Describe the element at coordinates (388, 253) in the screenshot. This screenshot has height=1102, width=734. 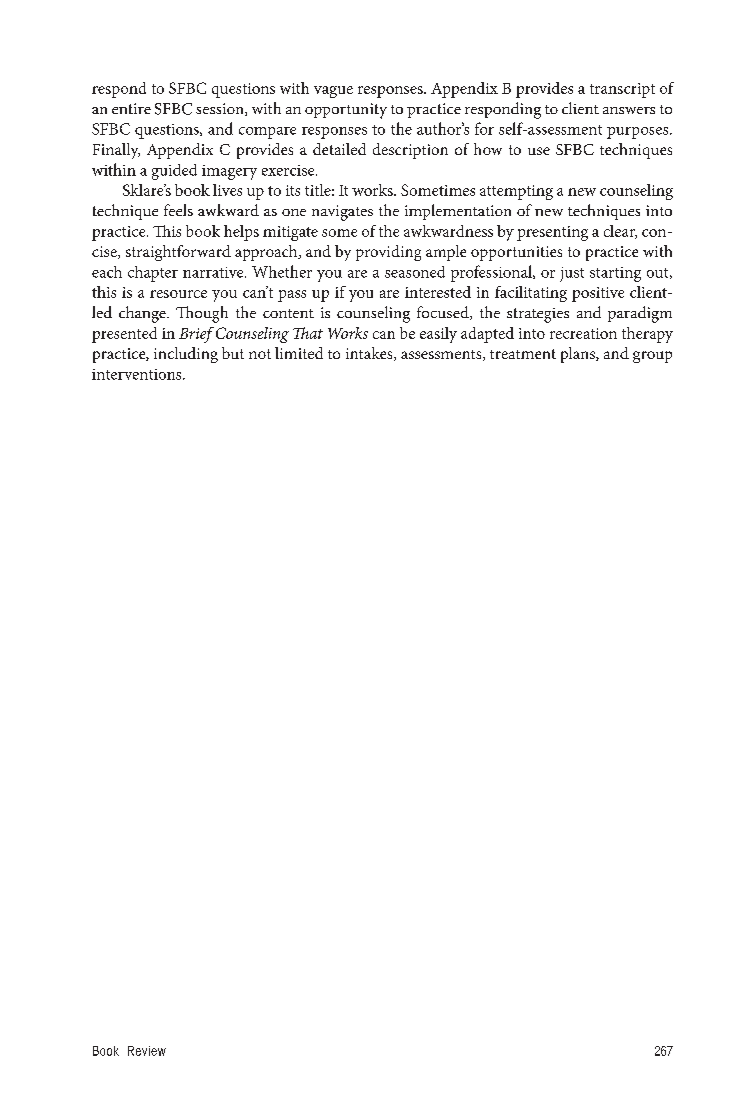
I see `providing` at that location.
